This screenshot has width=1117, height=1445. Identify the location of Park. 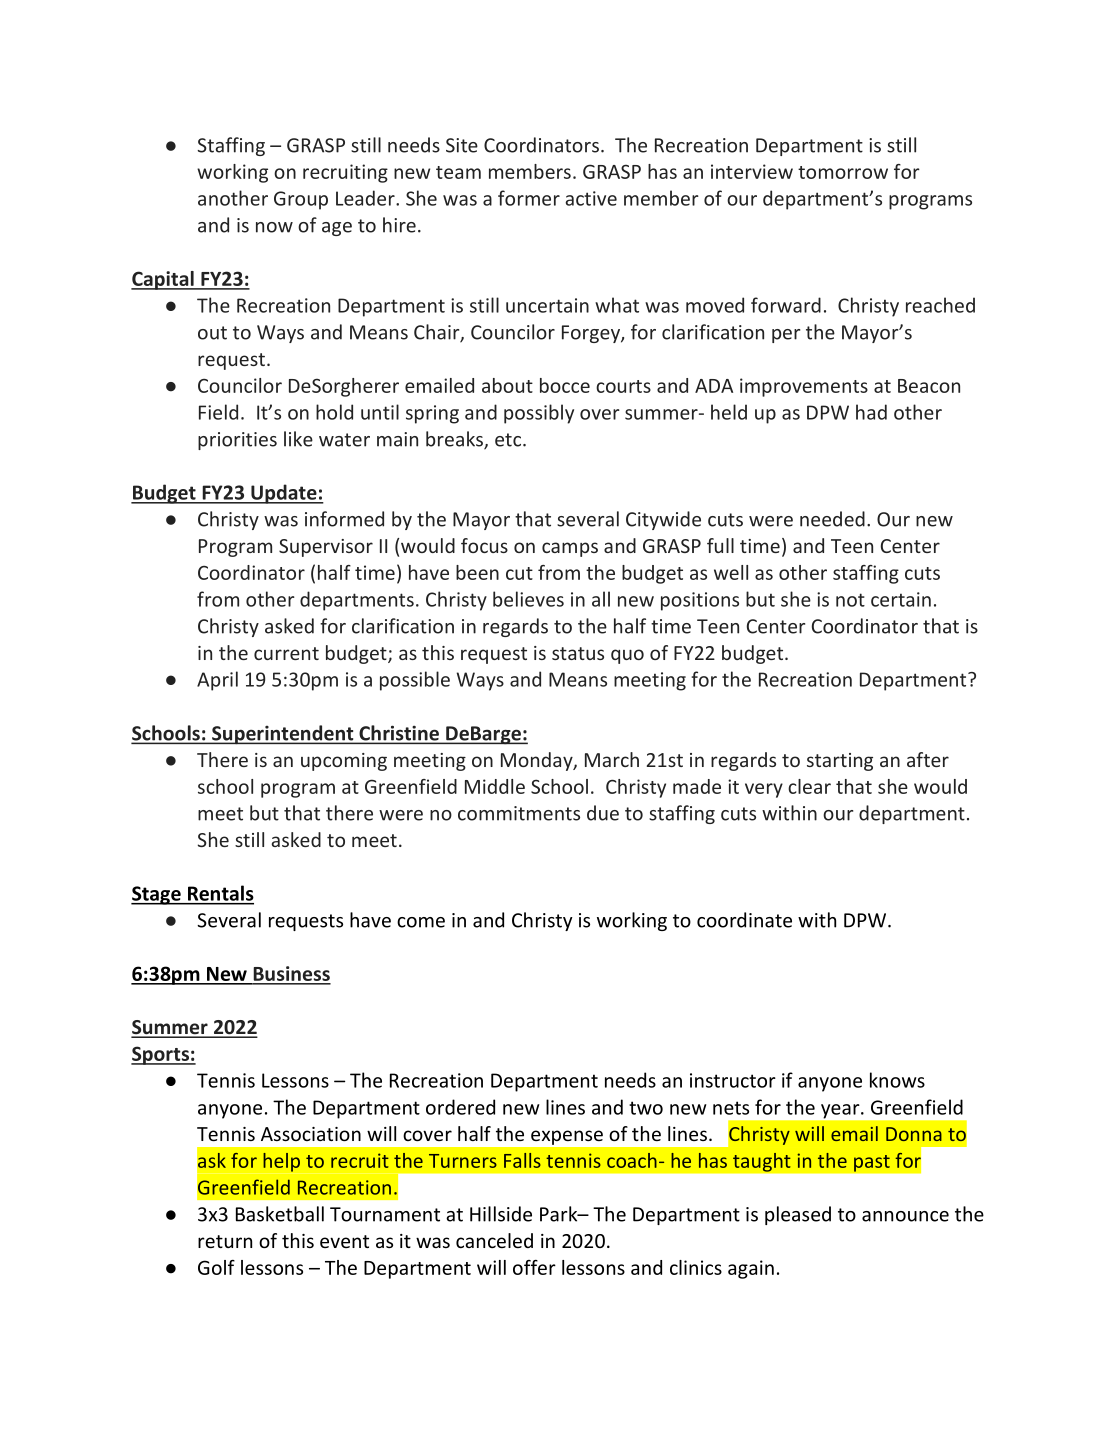
(560, 1214).
